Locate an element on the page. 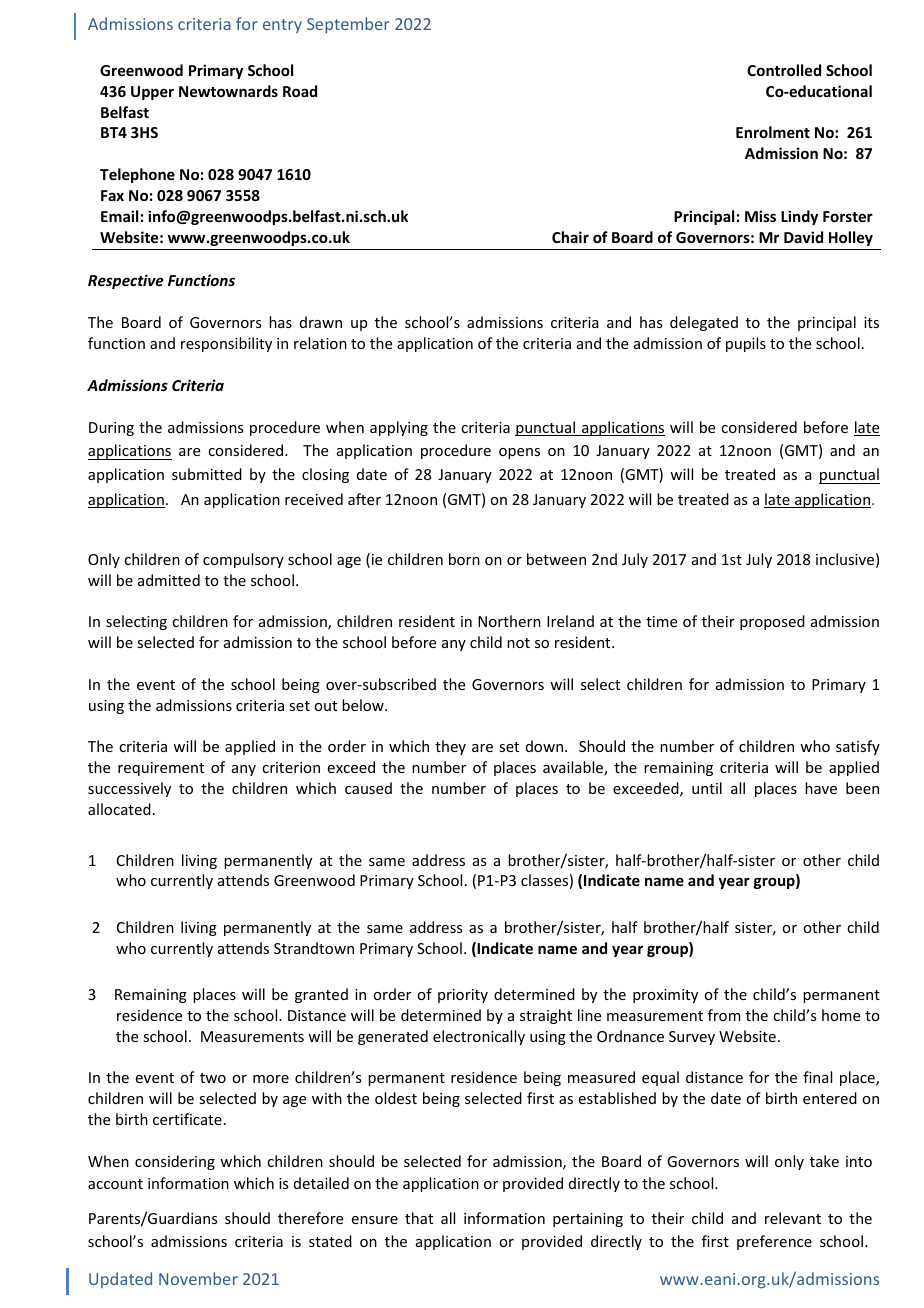  not is located at coordinates (518, 643).
